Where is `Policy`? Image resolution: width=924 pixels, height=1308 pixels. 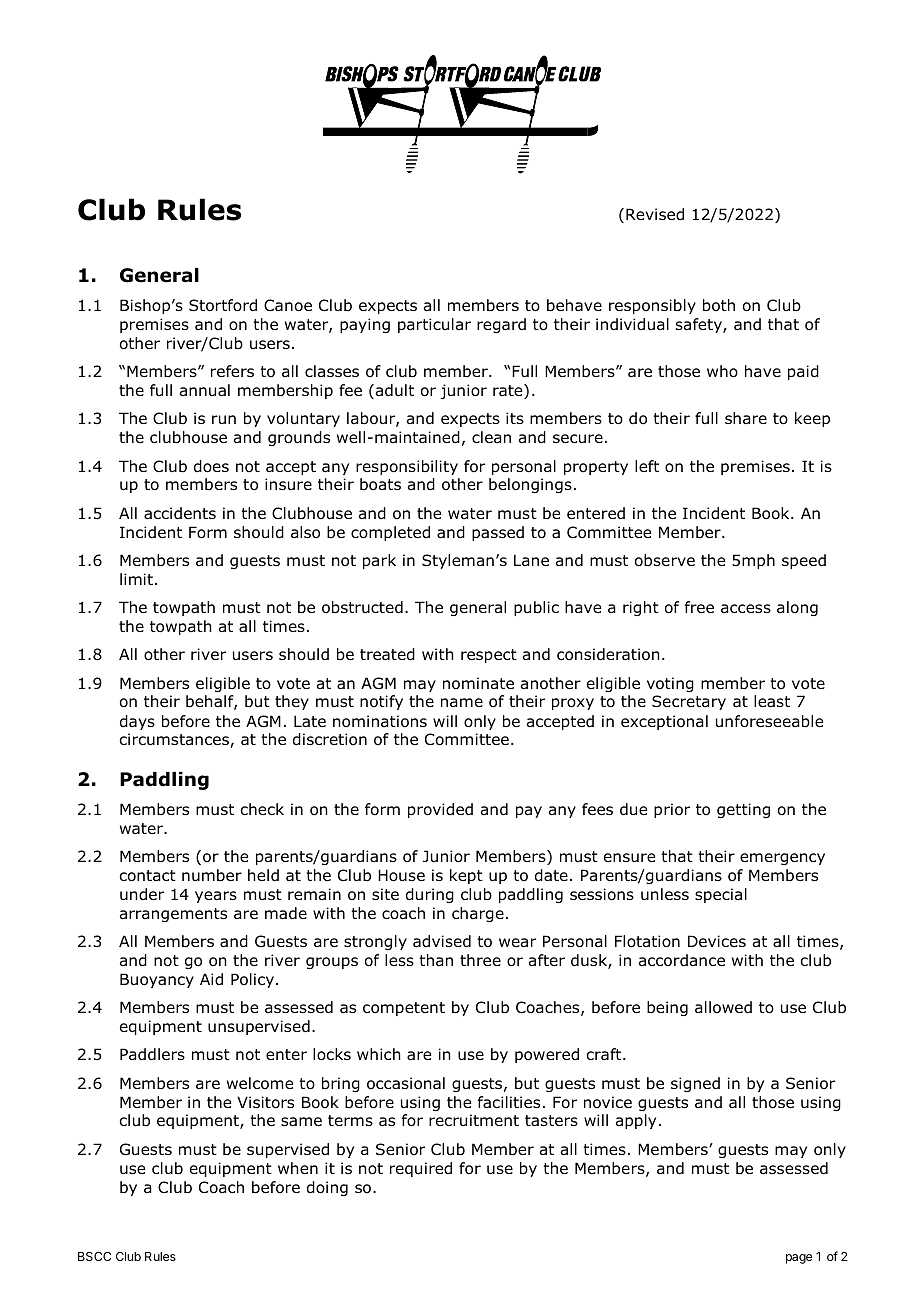 Policy is located at coordinates (254, 980).
